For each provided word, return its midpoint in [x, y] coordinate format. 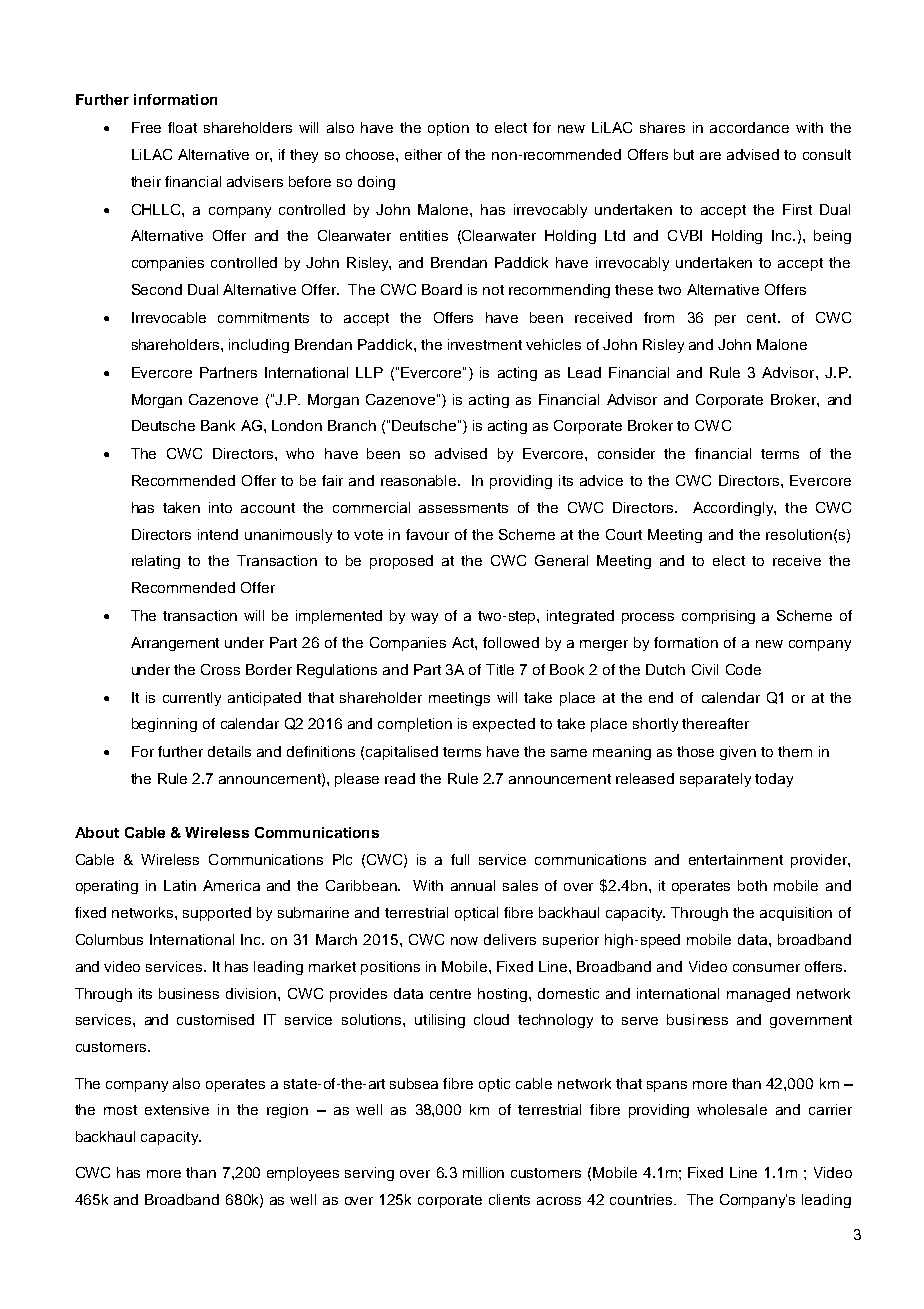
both [752, 885]
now [464, 941]
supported [217, 914]
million [483, 1172]
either [423, 154]
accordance [749, 127]
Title [500, 669]
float [182, 127]
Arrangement [175, 644]
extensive [177, 1109]
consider [626, 453]
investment [485, 344]
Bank [218, 425]
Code [743, 669]
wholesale [732, 1109]
